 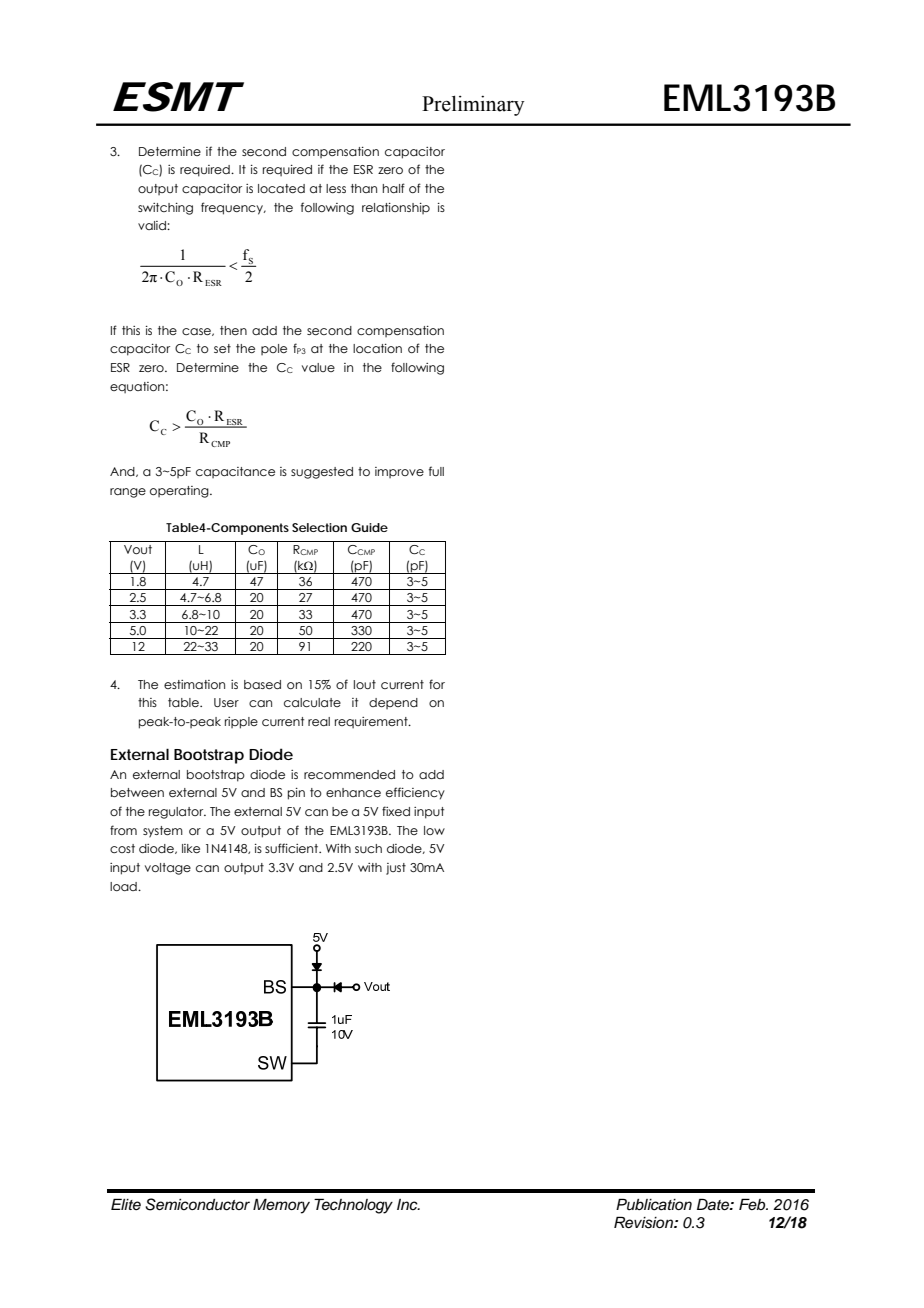 What do you see at coordinates (437, 684) in the screenshot?
I see `for` at bounding box center [437, 684].
